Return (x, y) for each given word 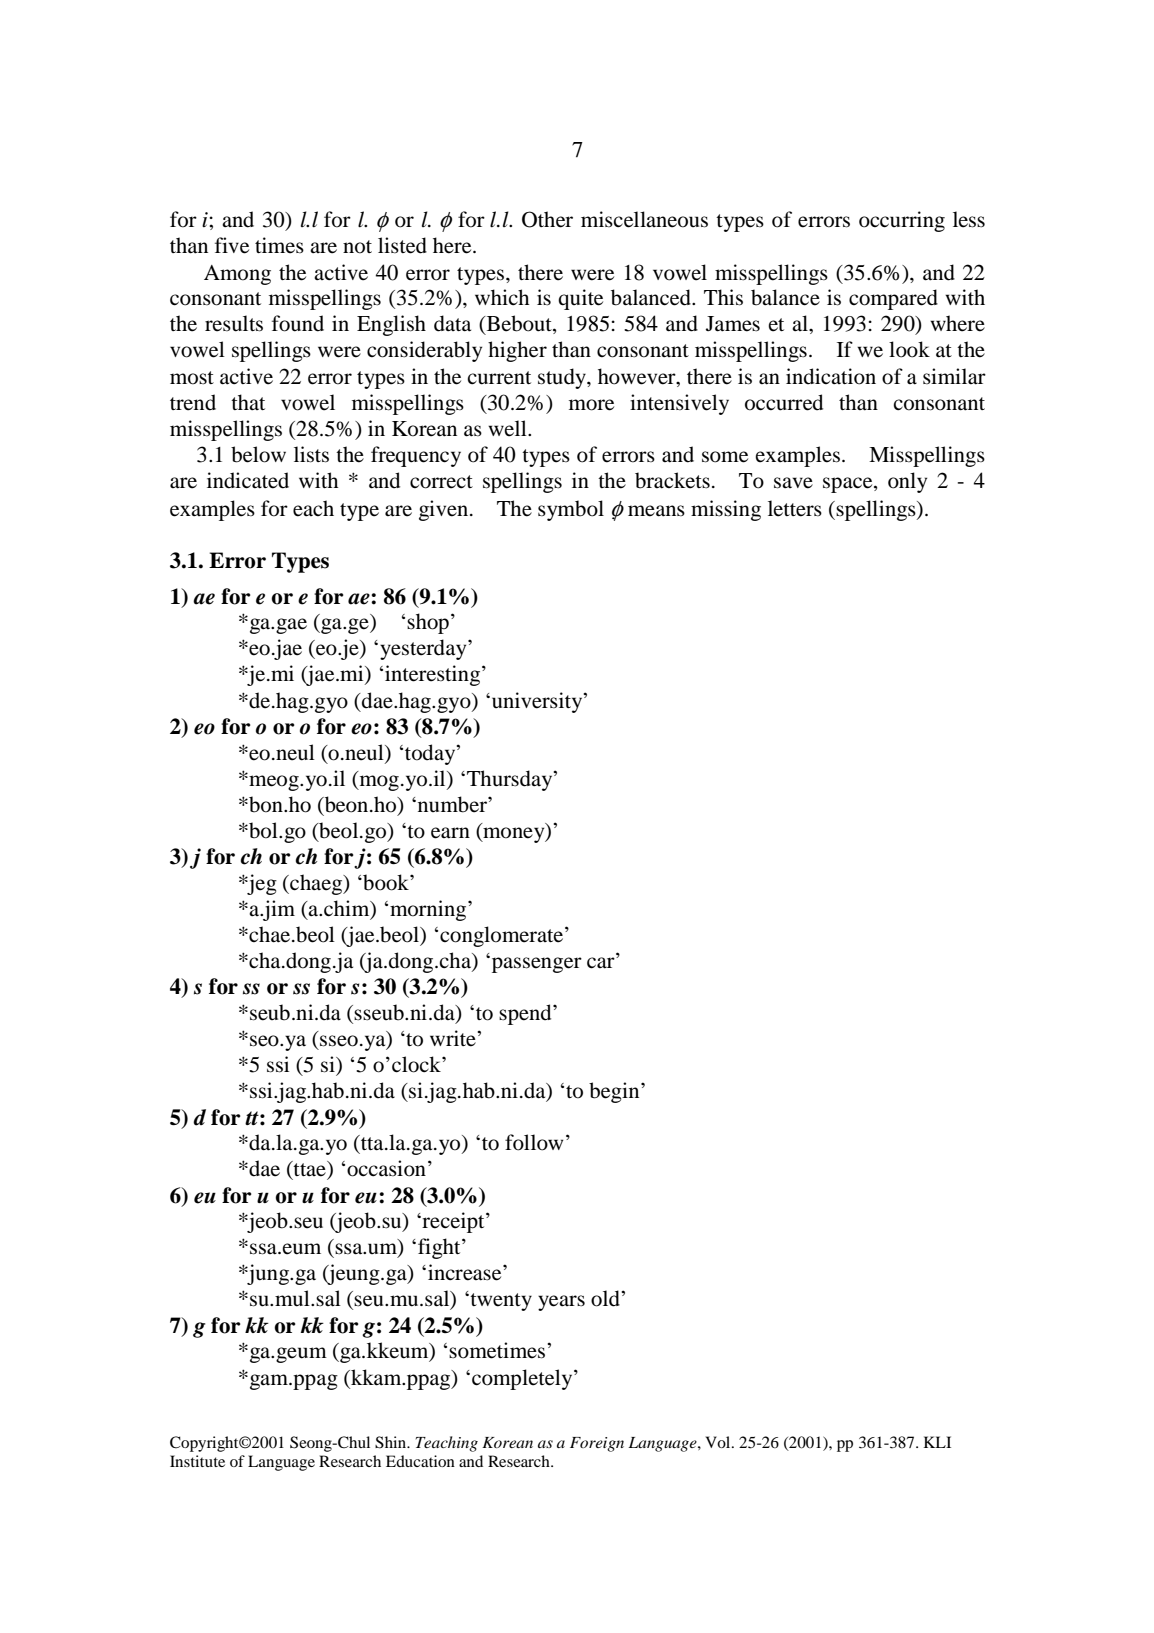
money (514, 835)
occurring (902, 221)
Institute (197, 1461)
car (602, 963)
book (386, 882)
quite (580, 299)
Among (237, 275)
